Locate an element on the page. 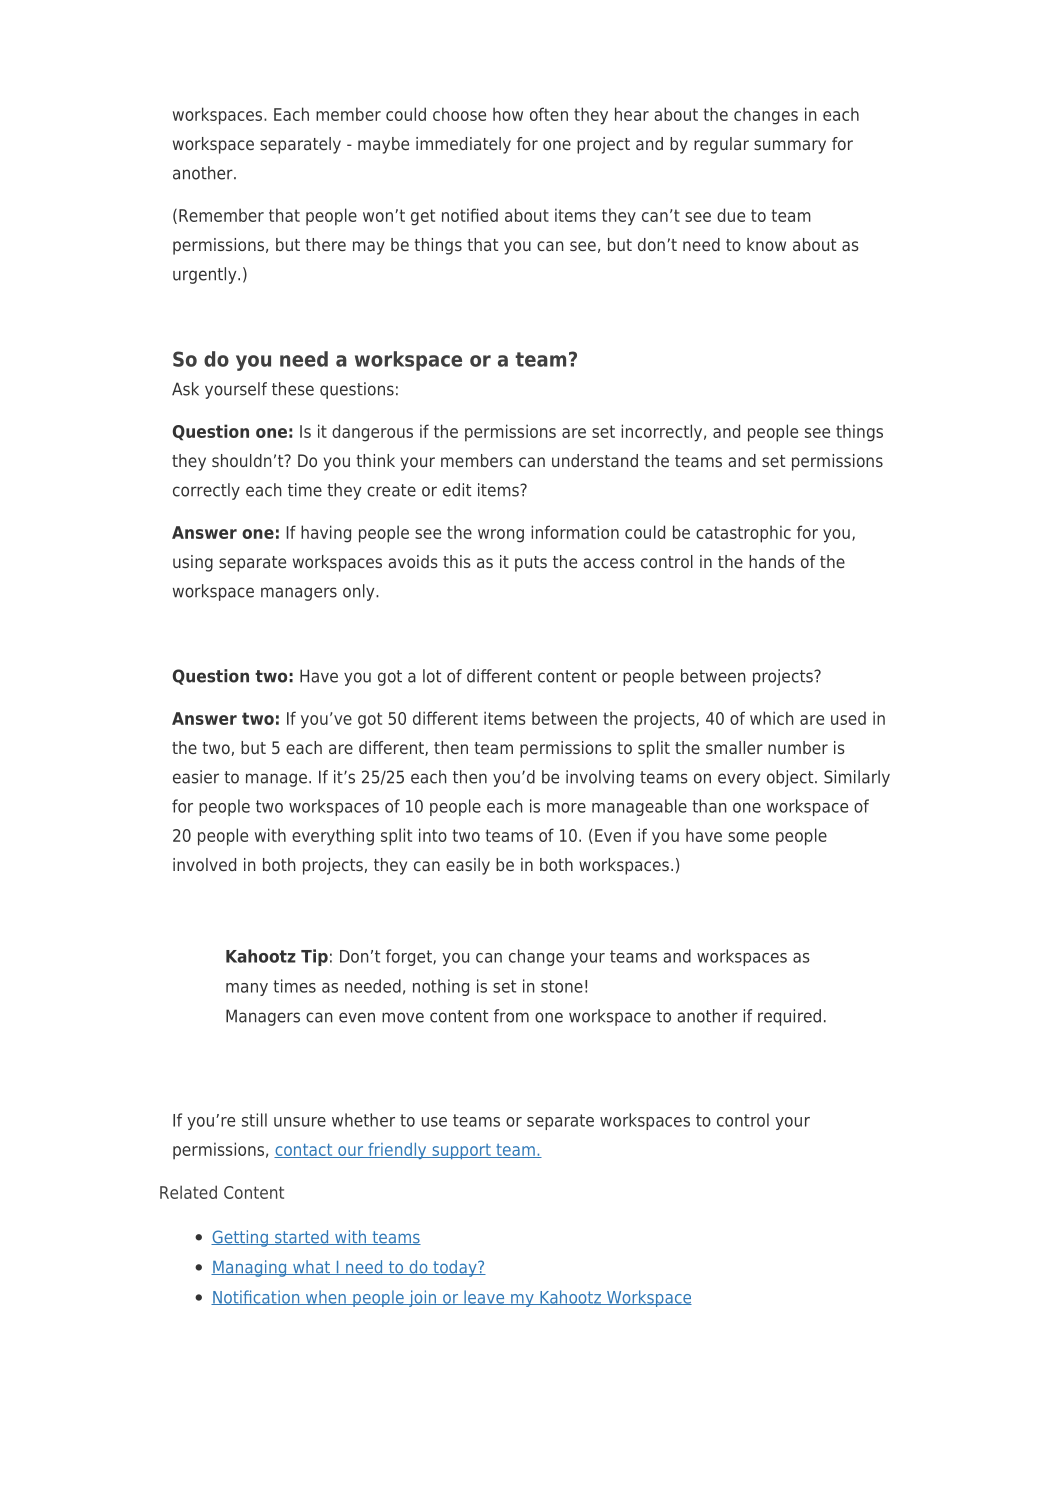 This document has height=1486, width=1050. wrong is located at coordinates (501, 536).
